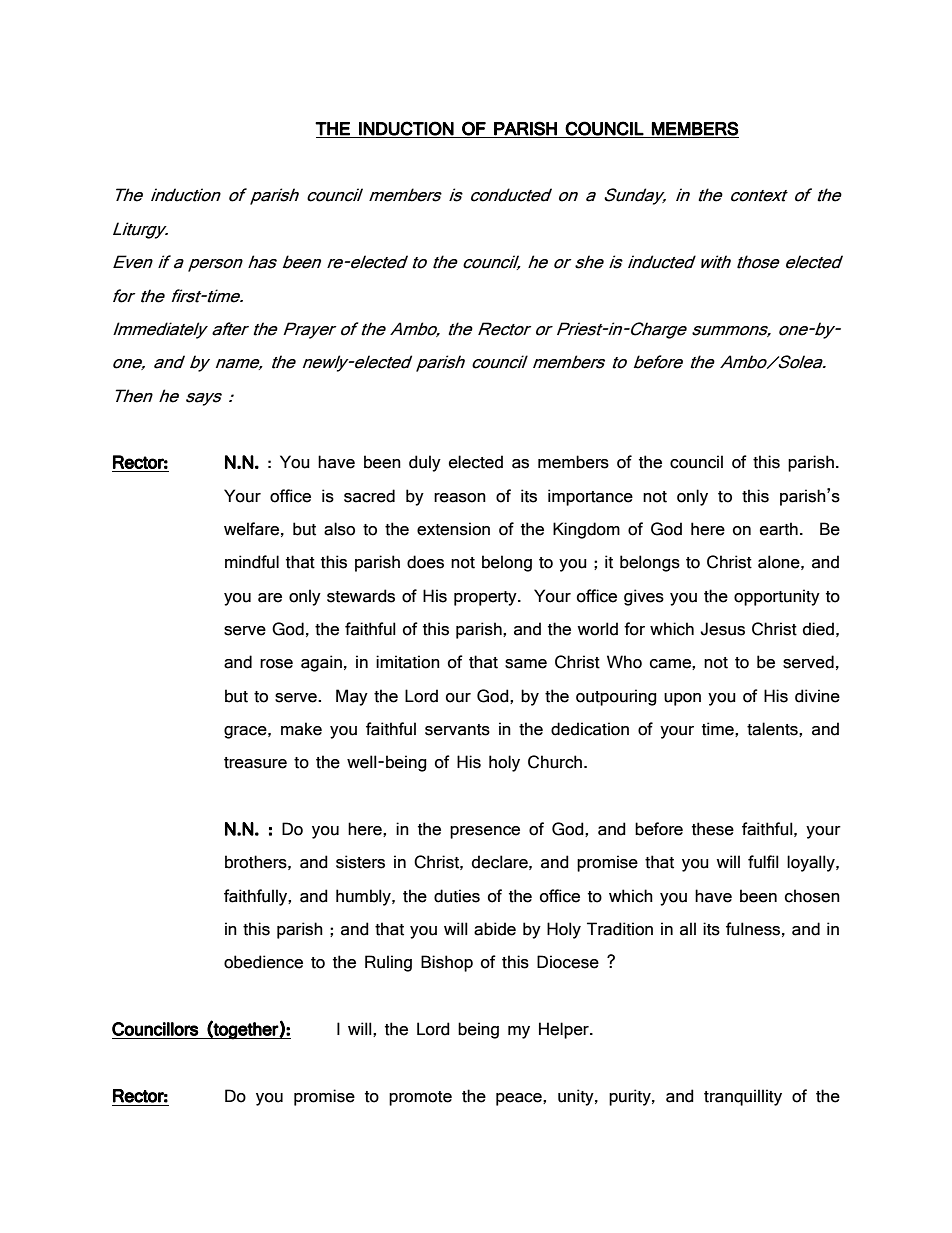 This screenshot has height=1233, width=952. Describe the element at coordinates (722, 629) in the screenshot. I see `Jesus` at that location.
